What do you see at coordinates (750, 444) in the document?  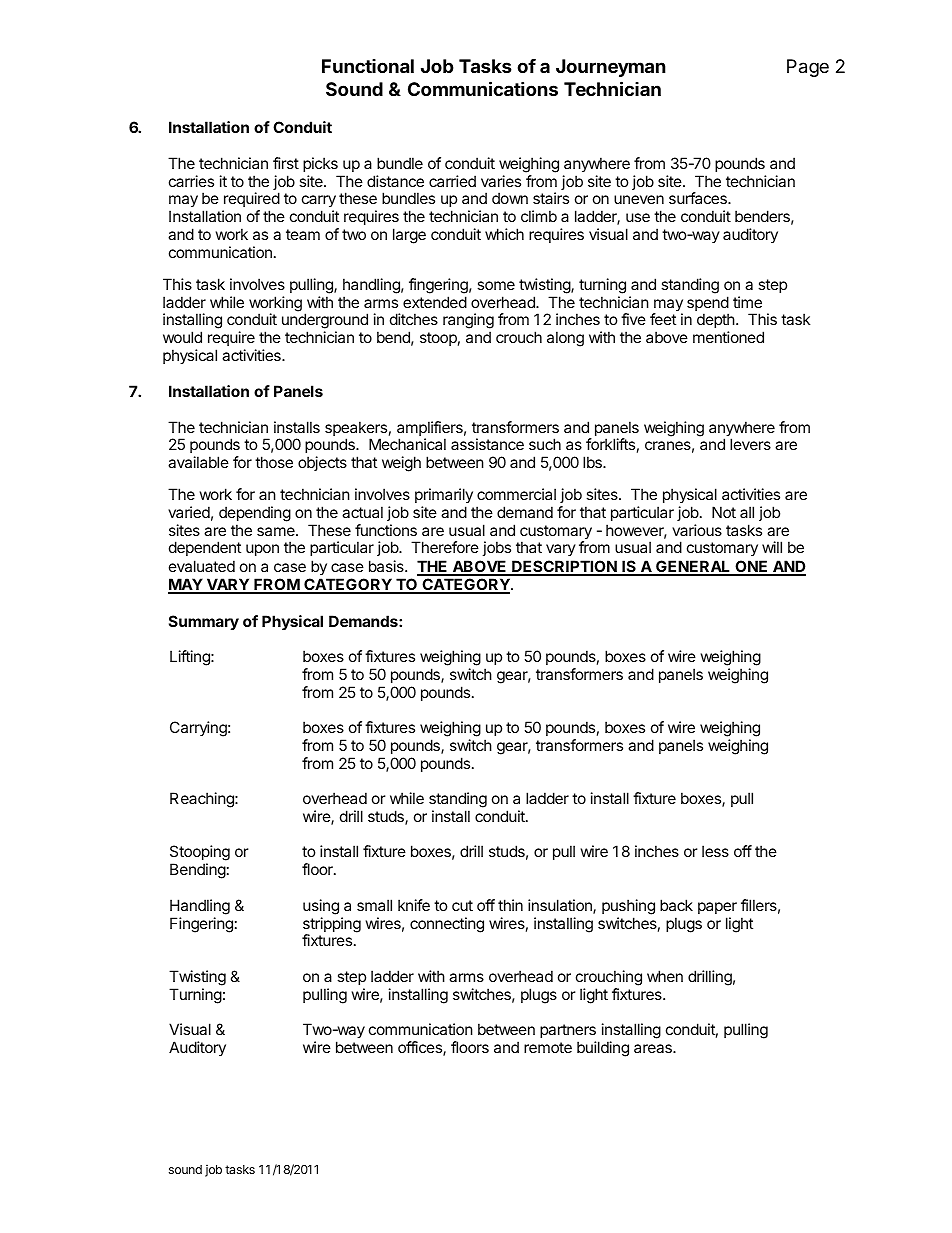 I see `levers` at bounding box center [750, 444].
